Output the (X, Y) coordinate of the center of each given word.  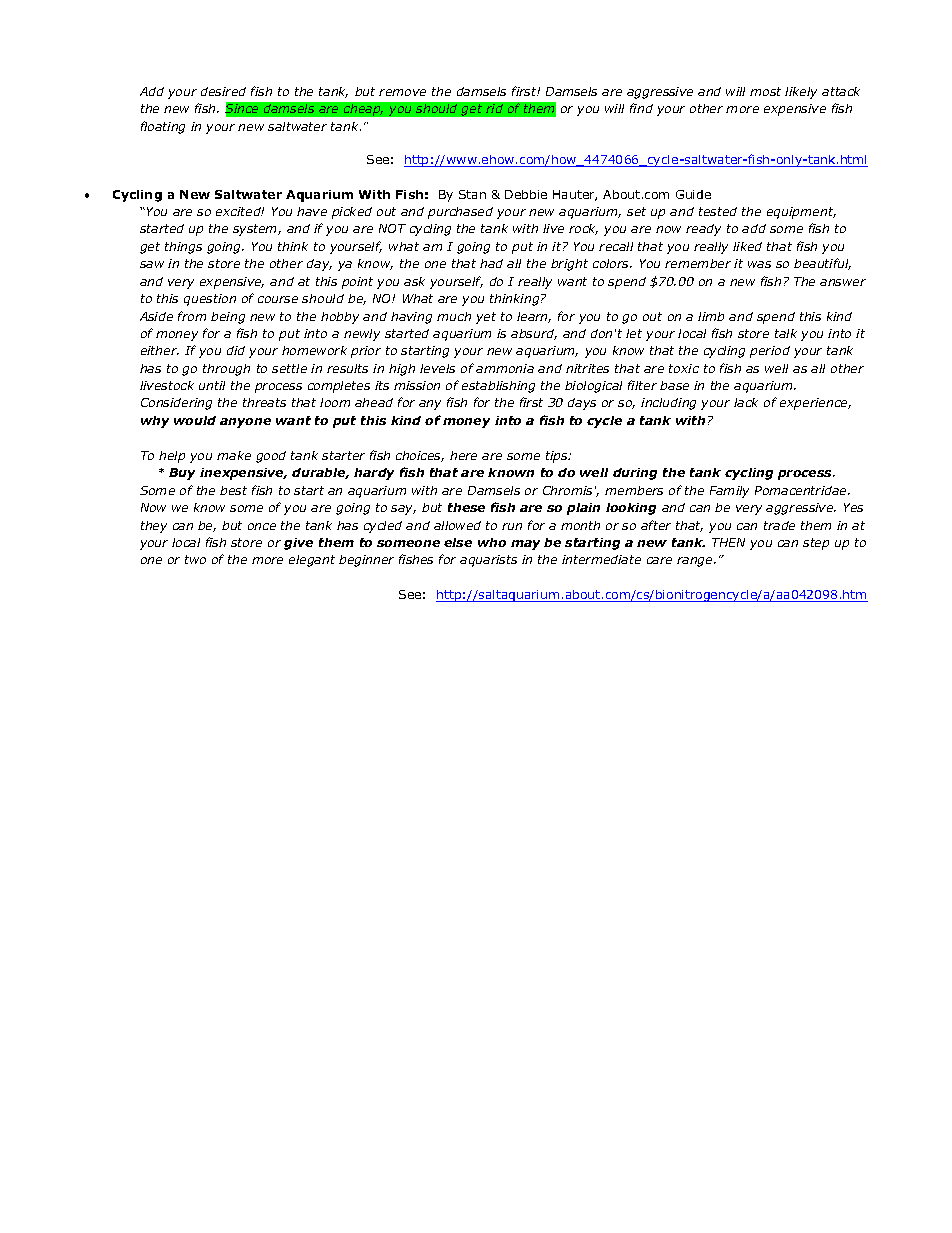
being (228, 318)
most (765, 91)
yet (486, 318)
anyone (245, 423)
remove (402, 92)
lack (746, 402)
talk (786, 333)
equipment (801, 213)
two (195, 559)
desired (223, 91)
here (463, 455)
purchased (460, 213)
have (312, 211)
